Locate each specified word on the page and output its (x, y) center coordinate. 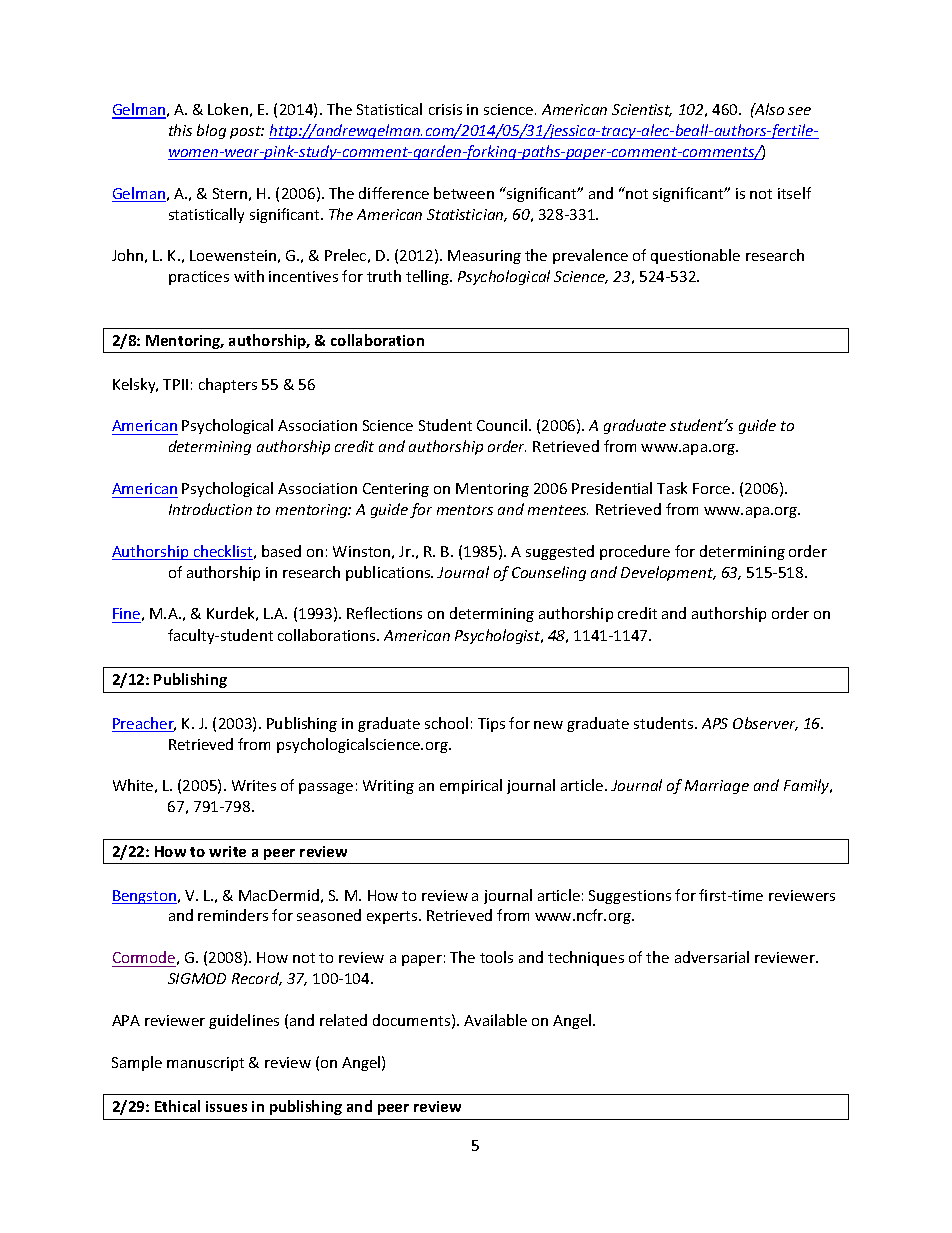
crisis (445, 109)
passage (326, 788)
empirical (471, 786)
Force (713, 488)
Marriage (717, 787)
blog (211, 131)
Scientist (642, 110)
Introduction (210, 509)
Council (502, 425)
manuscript (205, 1064)
